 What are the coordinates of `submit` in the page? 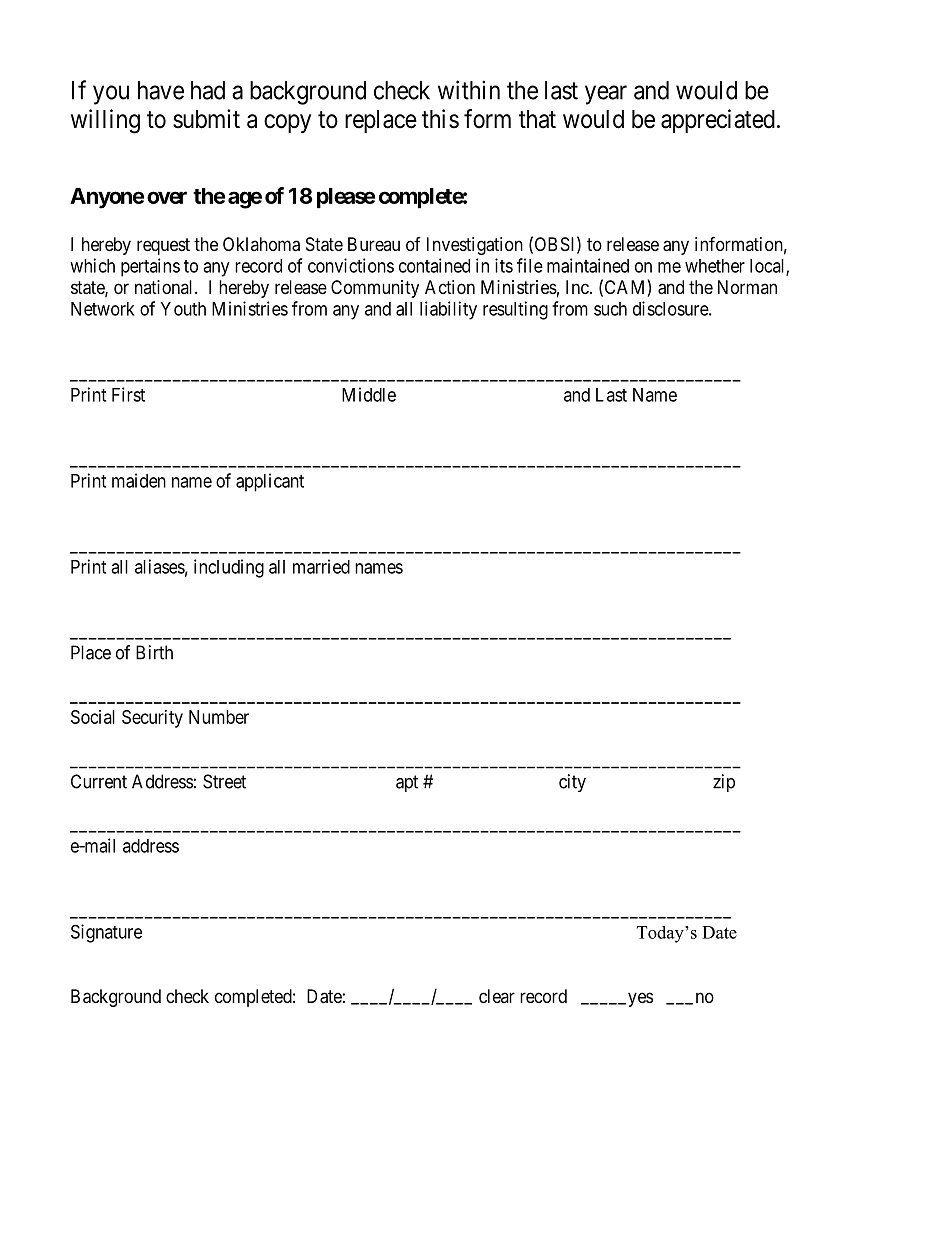 It's located at (206, 119).
